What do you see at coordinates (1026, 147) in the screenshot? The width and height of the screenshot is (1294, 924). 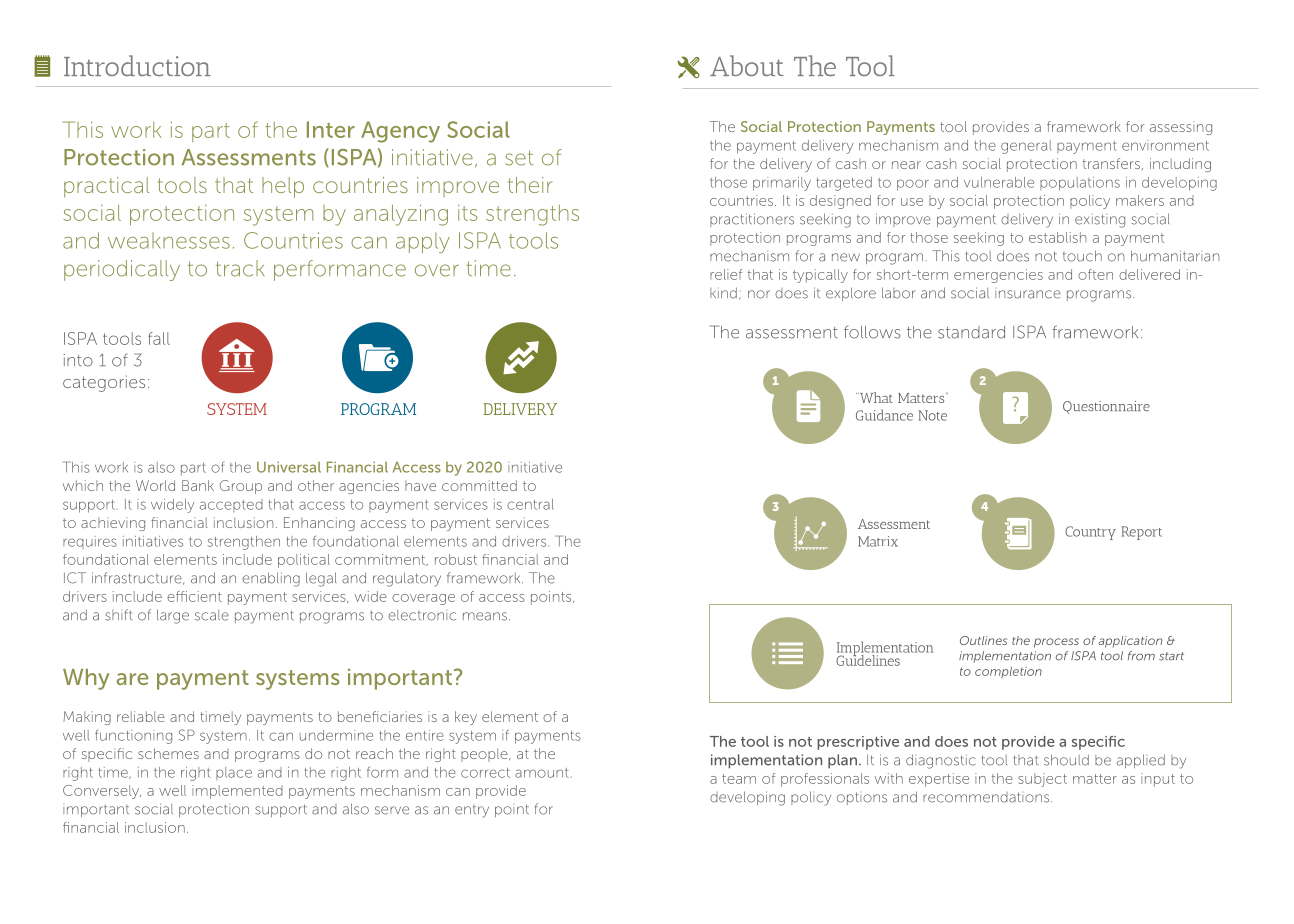 I see `general` at bounding box center [1026, 147].
